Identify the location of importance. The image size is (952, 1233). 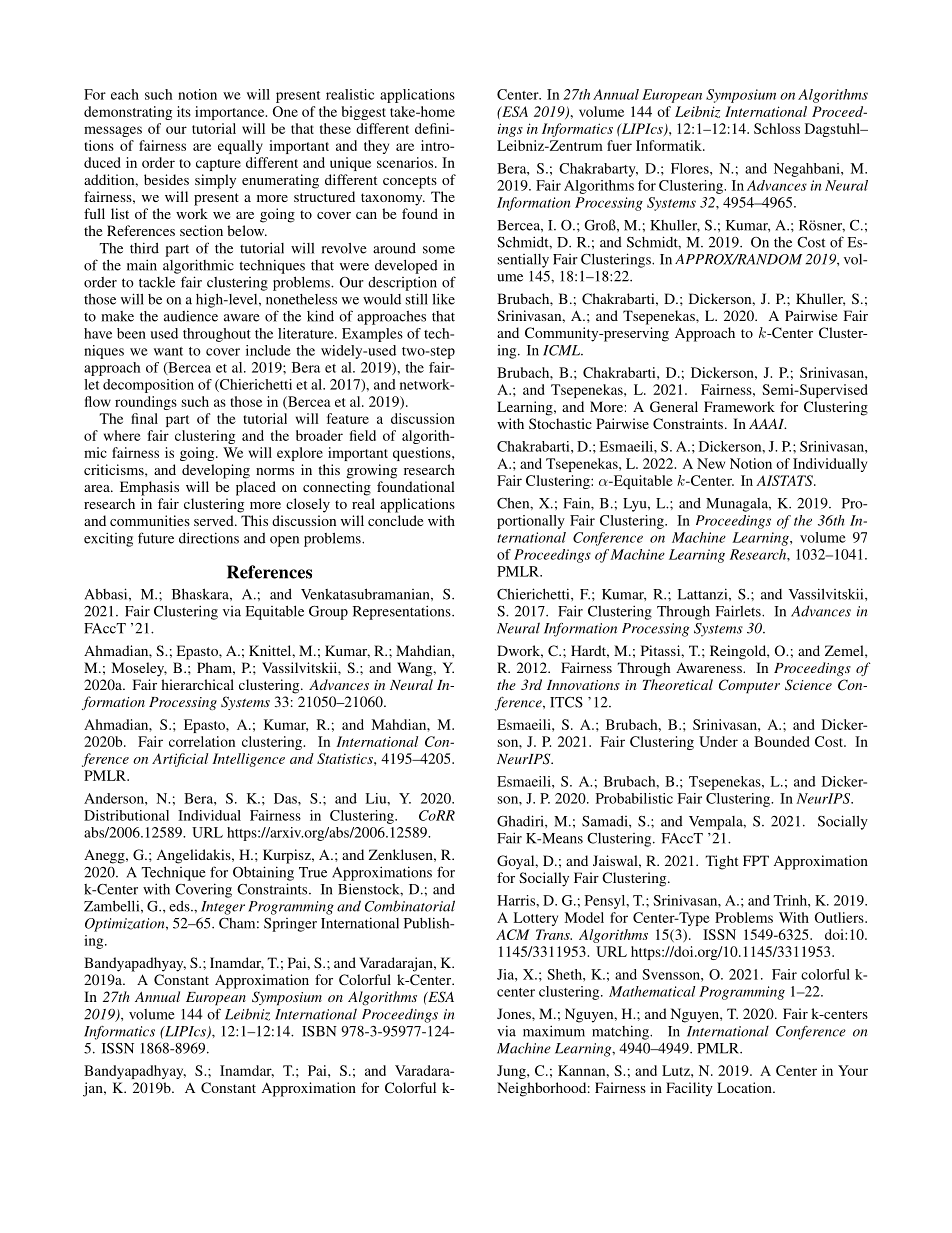
(231, 113).
